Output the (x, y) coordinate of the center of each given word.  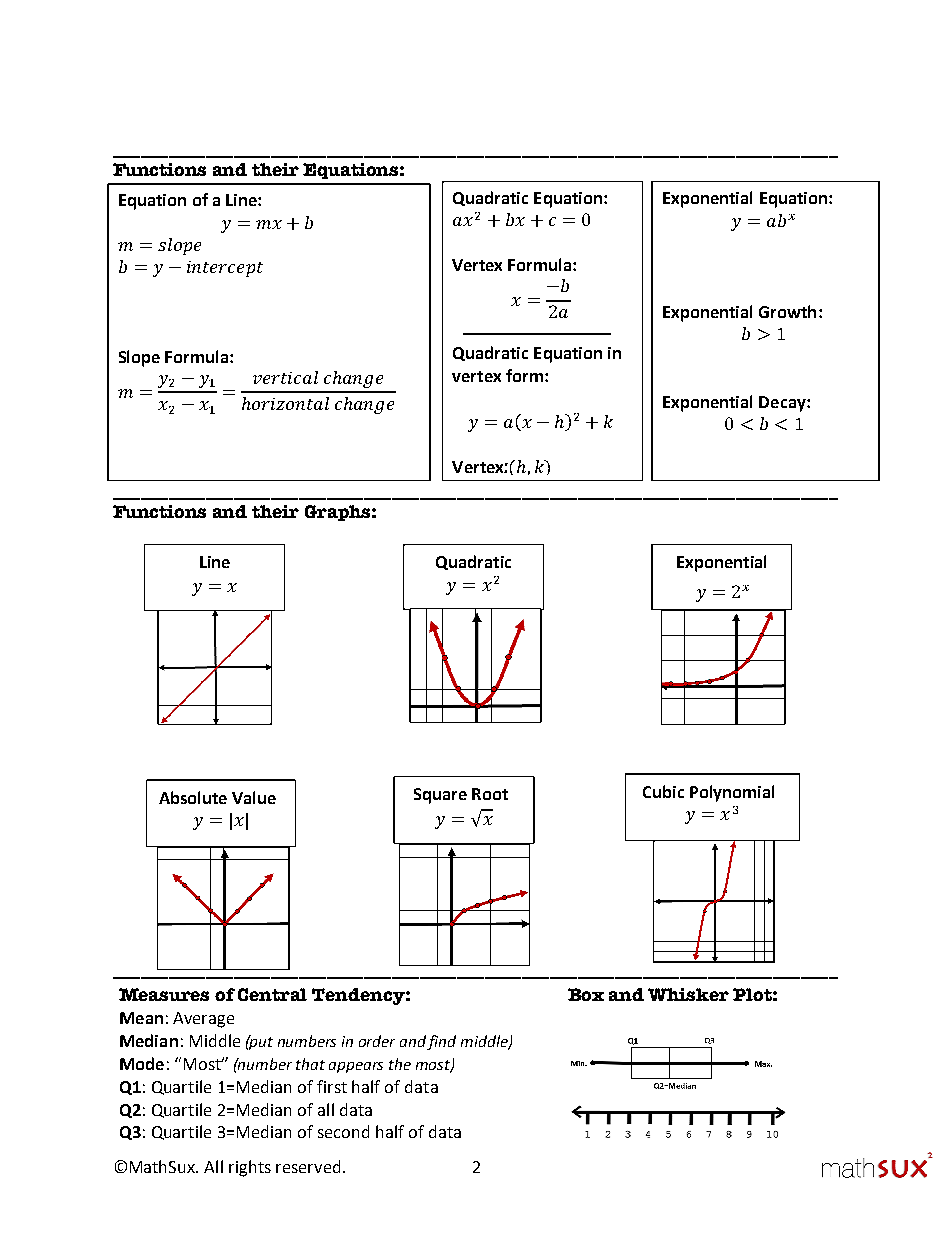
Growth (787, 311)
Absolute (193, 797)
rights (250, 1168)
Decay (783, 404)
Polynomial (732, 793)
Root (490, 794)
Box (586, 994)
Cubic (663, 791)
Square (440, 796)
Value (254, 797)
